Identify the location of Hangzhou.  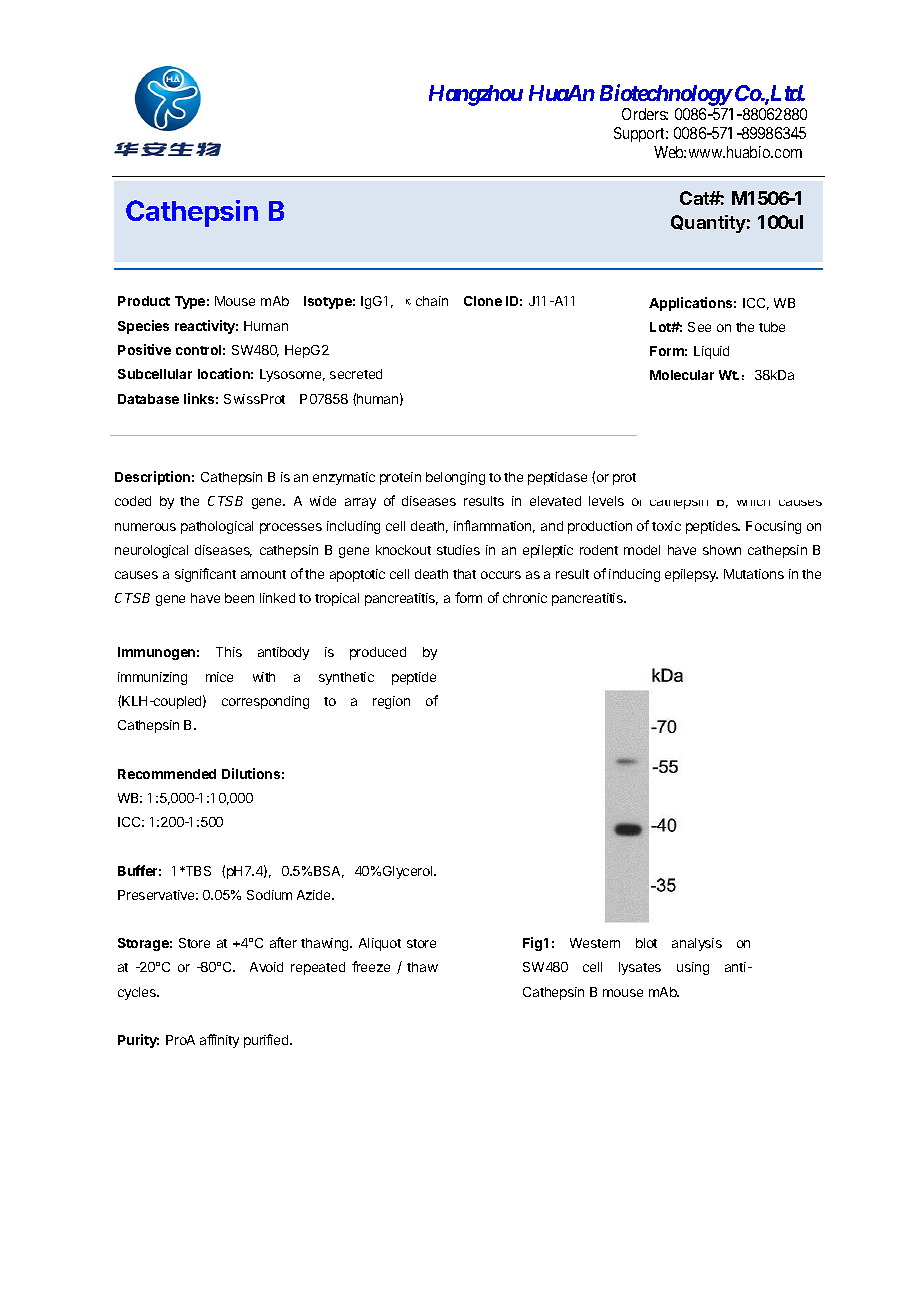
(476, 95).
